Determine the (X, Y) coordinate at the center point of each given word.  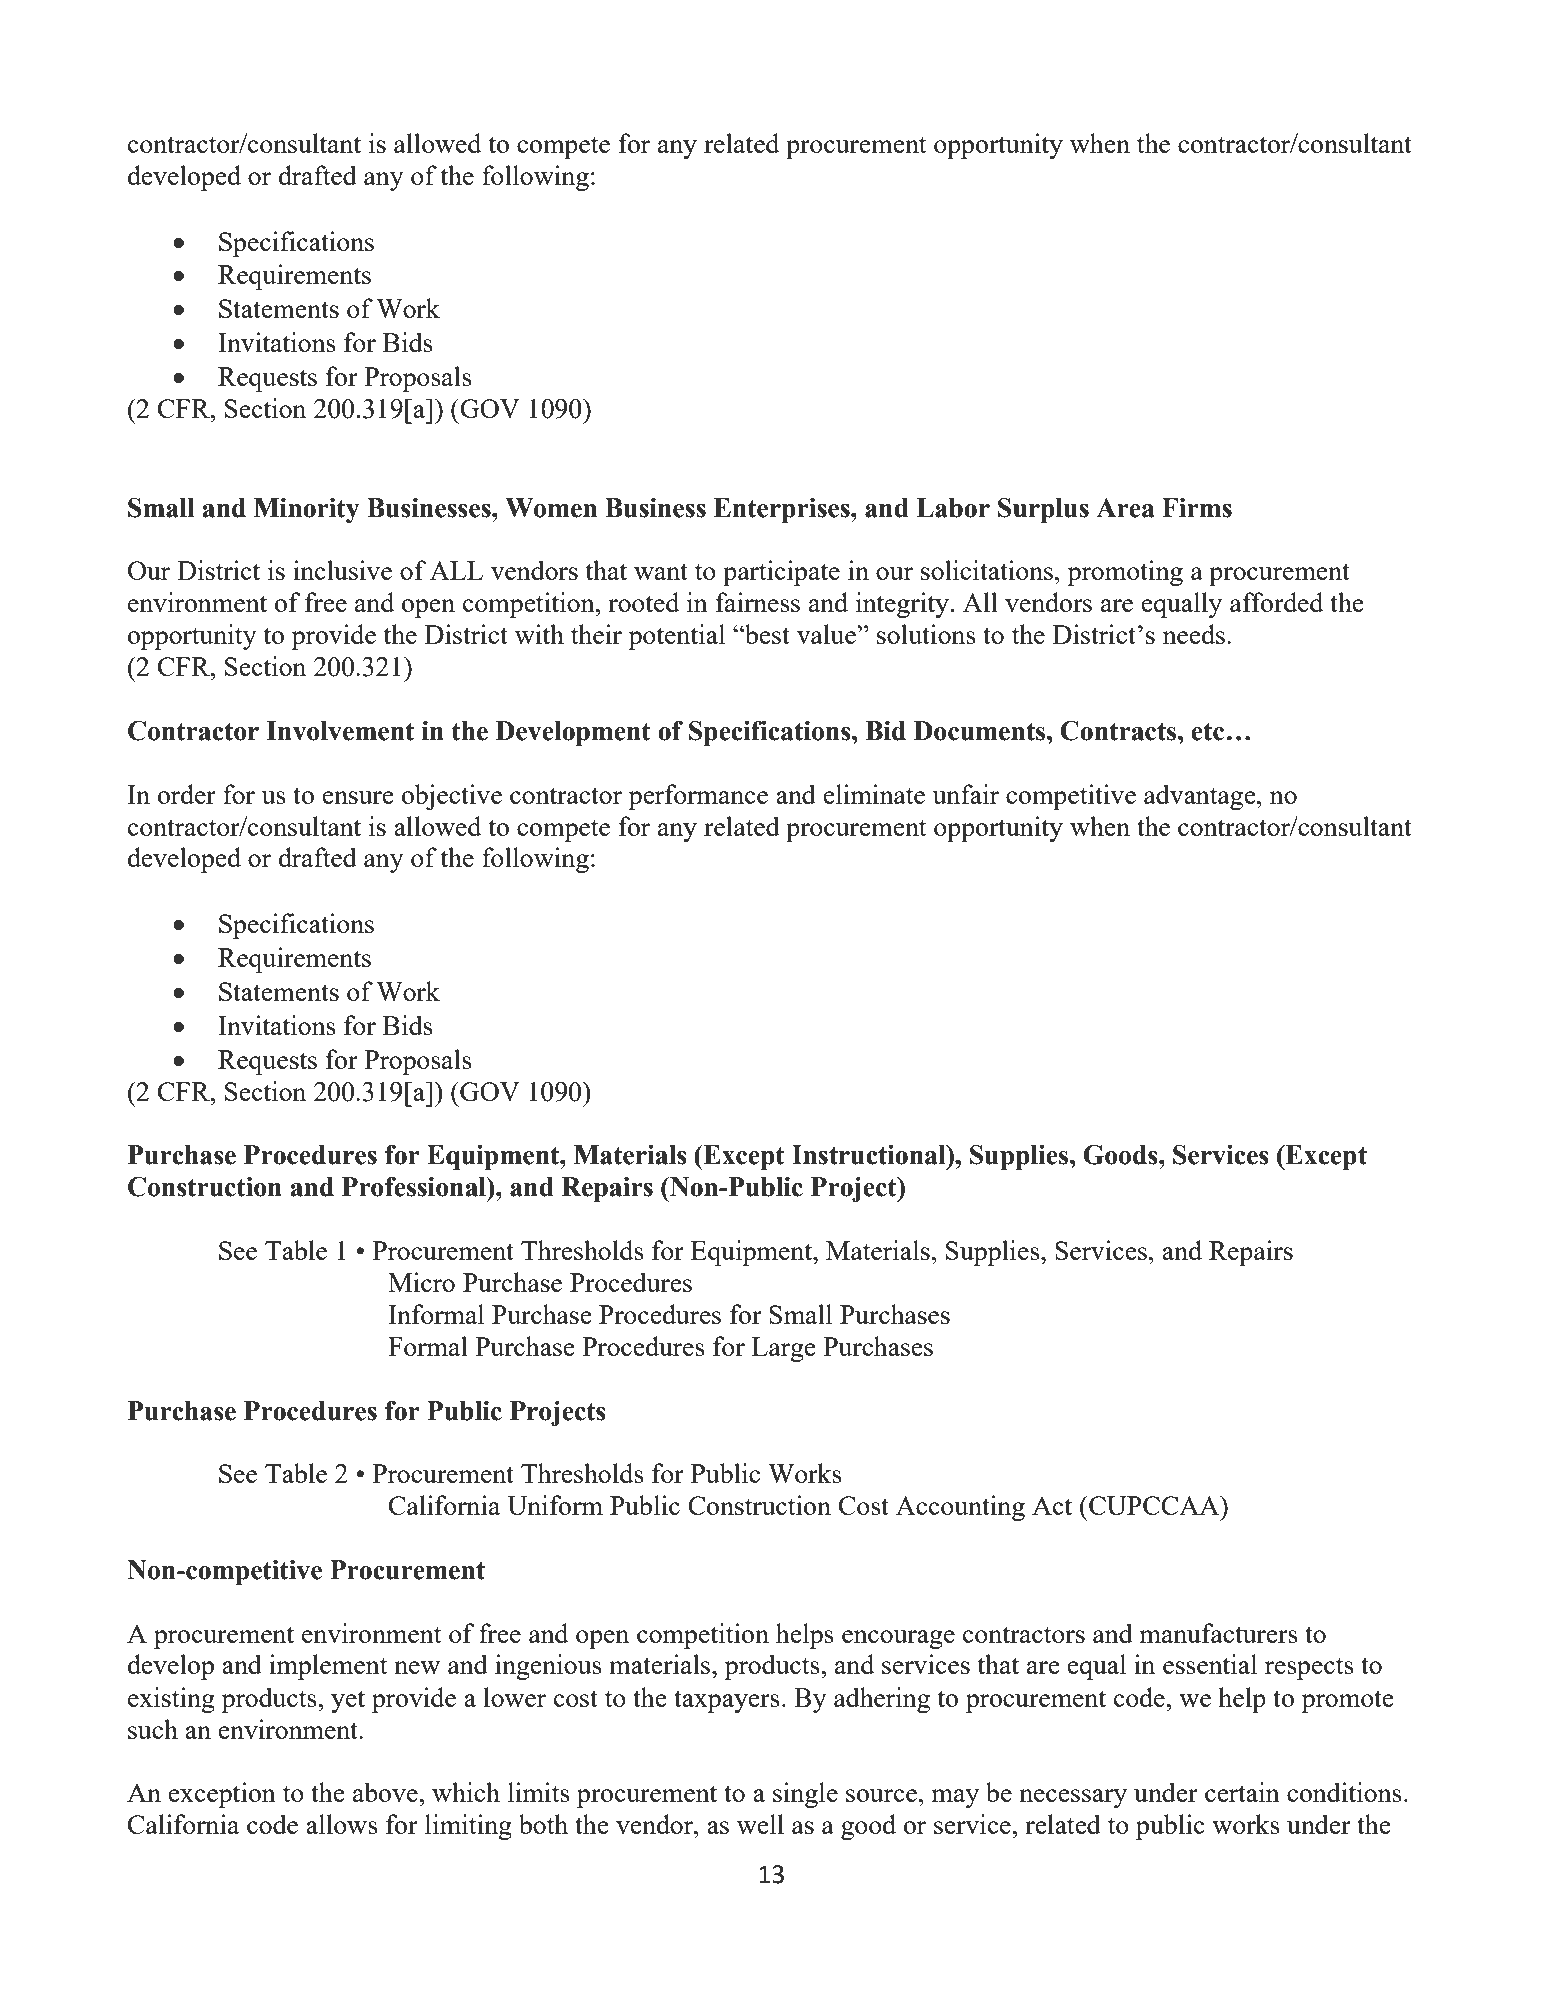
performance (698, 797)
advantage (1201, 797)
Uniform (555, 1505)
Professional (415, 1187)
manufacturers (1219, 1633)
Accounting (960, 1508)
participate (781, 573)
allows (342, 1824)
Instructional (870, 1155)
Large (784, 1349)
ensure (358, 797)
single (805, 1795)
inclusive (342, 570)
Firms (1197, 508)
